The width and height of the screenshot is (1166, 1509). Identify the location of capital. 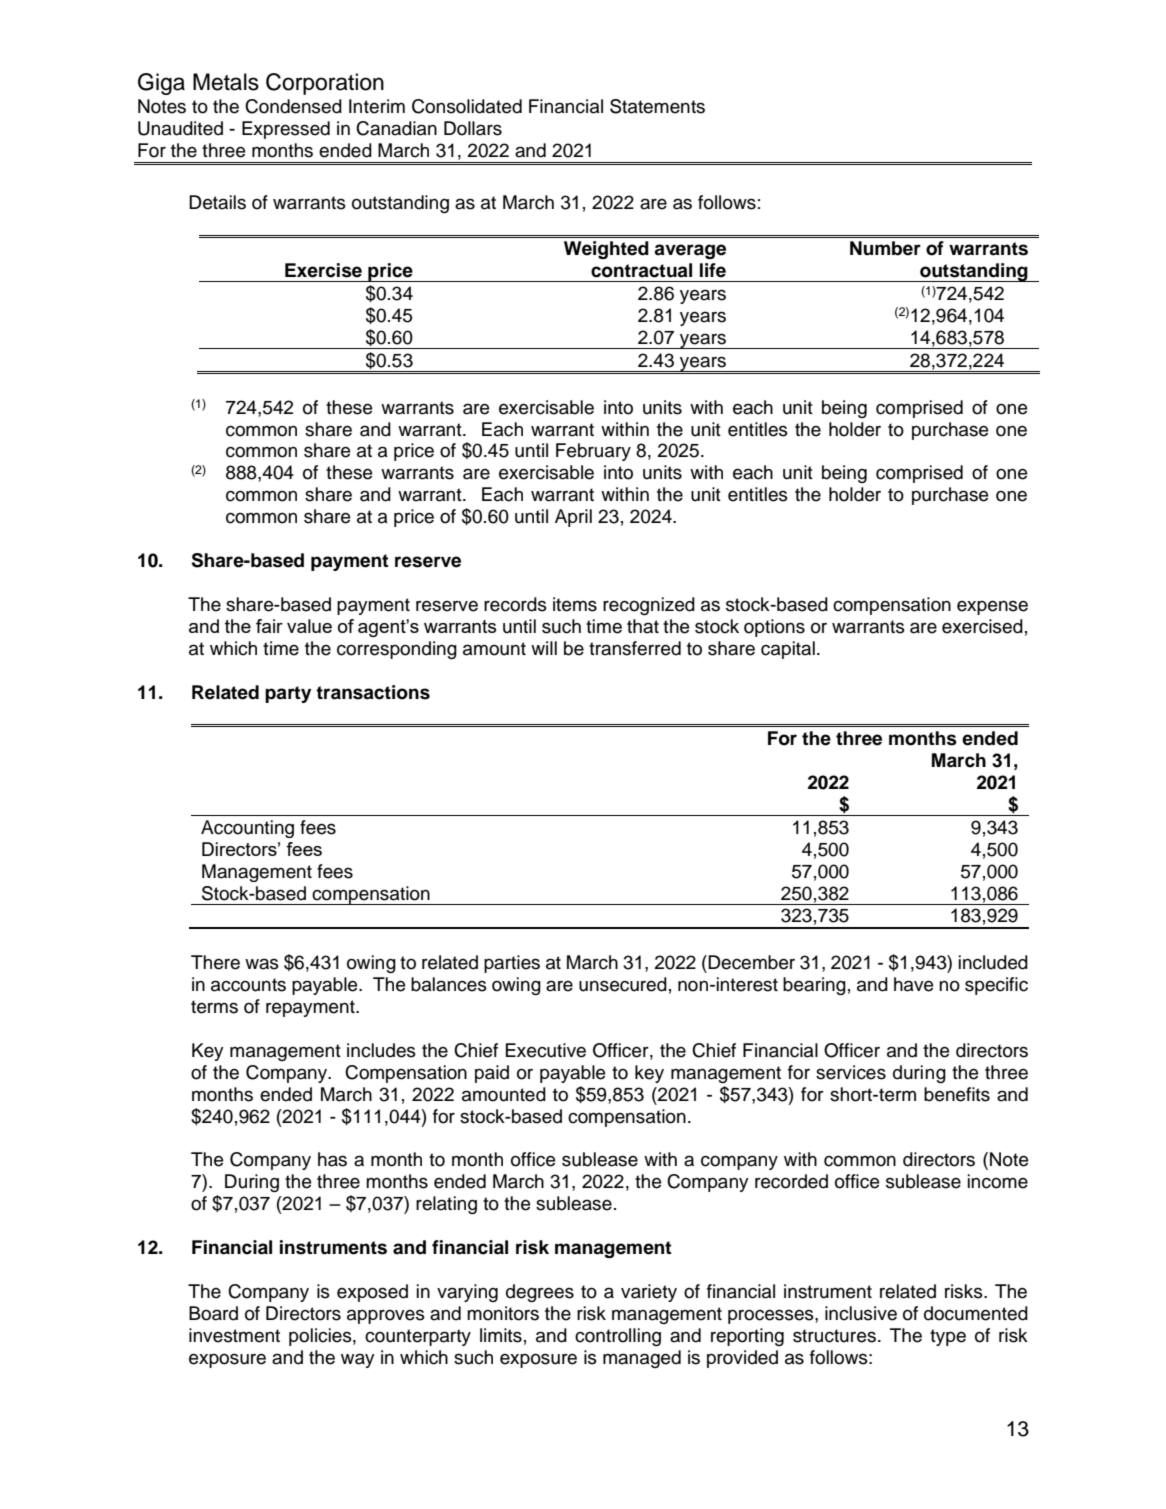
(788, 650).
